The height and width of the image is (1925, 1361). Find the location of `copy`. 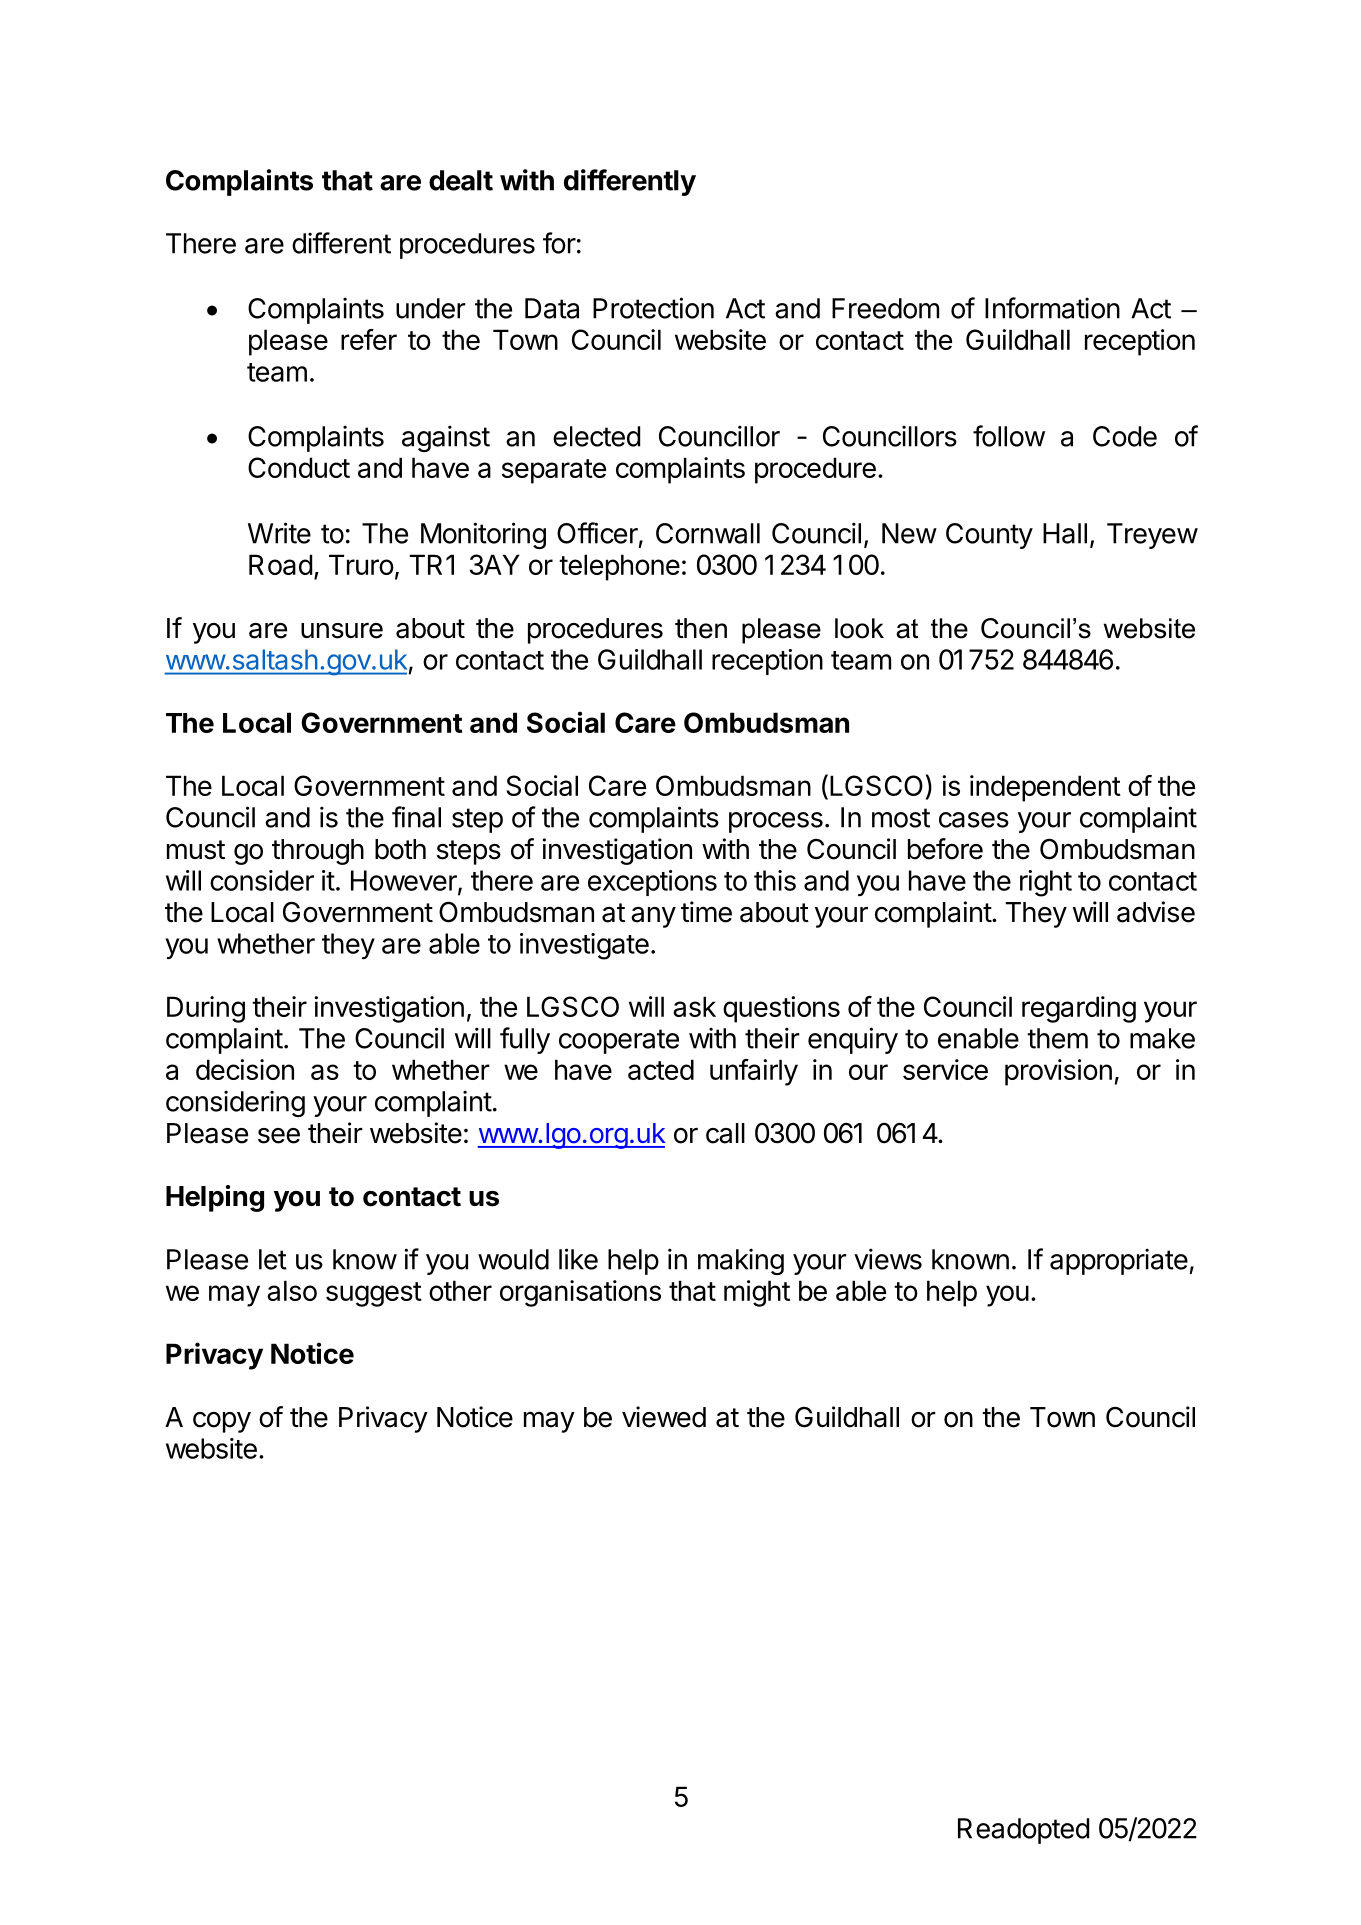

copy is located at coordinates (222, 1422).
